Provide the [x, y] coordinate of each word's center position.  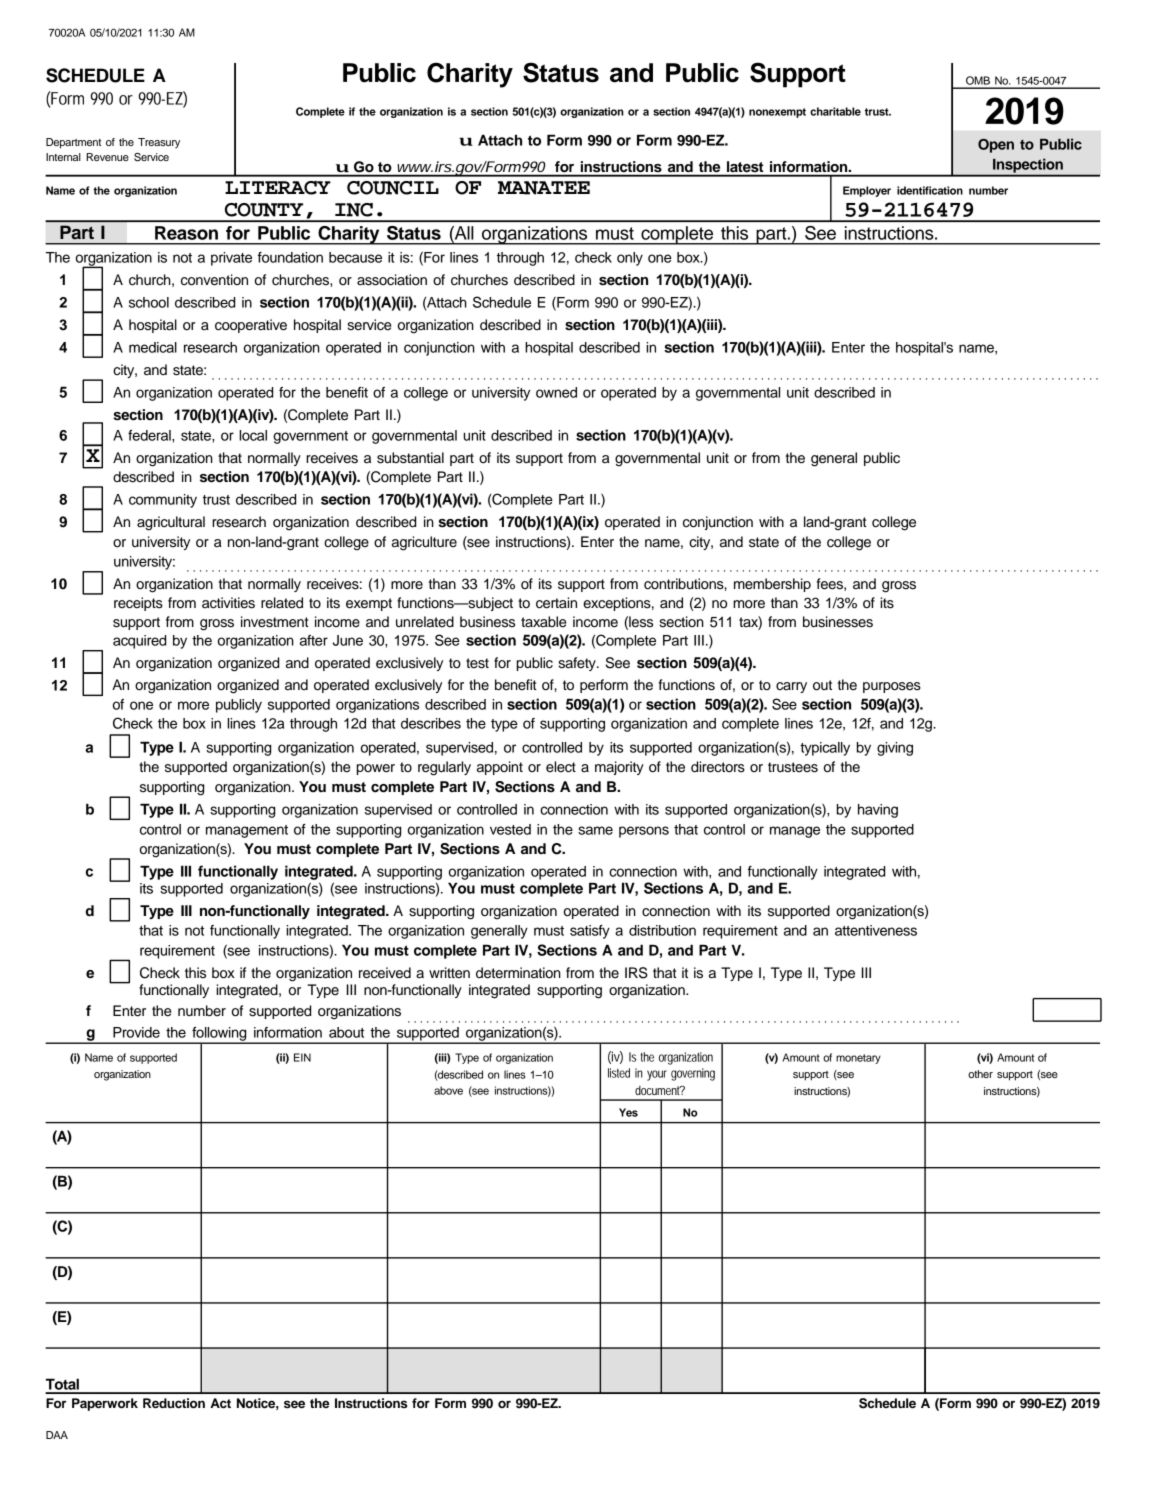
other [980, 1074]
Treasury [159, 143]
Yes [628, 1112]
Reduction [174, 1403]
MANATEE [544, 188]
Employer [867, 191]
